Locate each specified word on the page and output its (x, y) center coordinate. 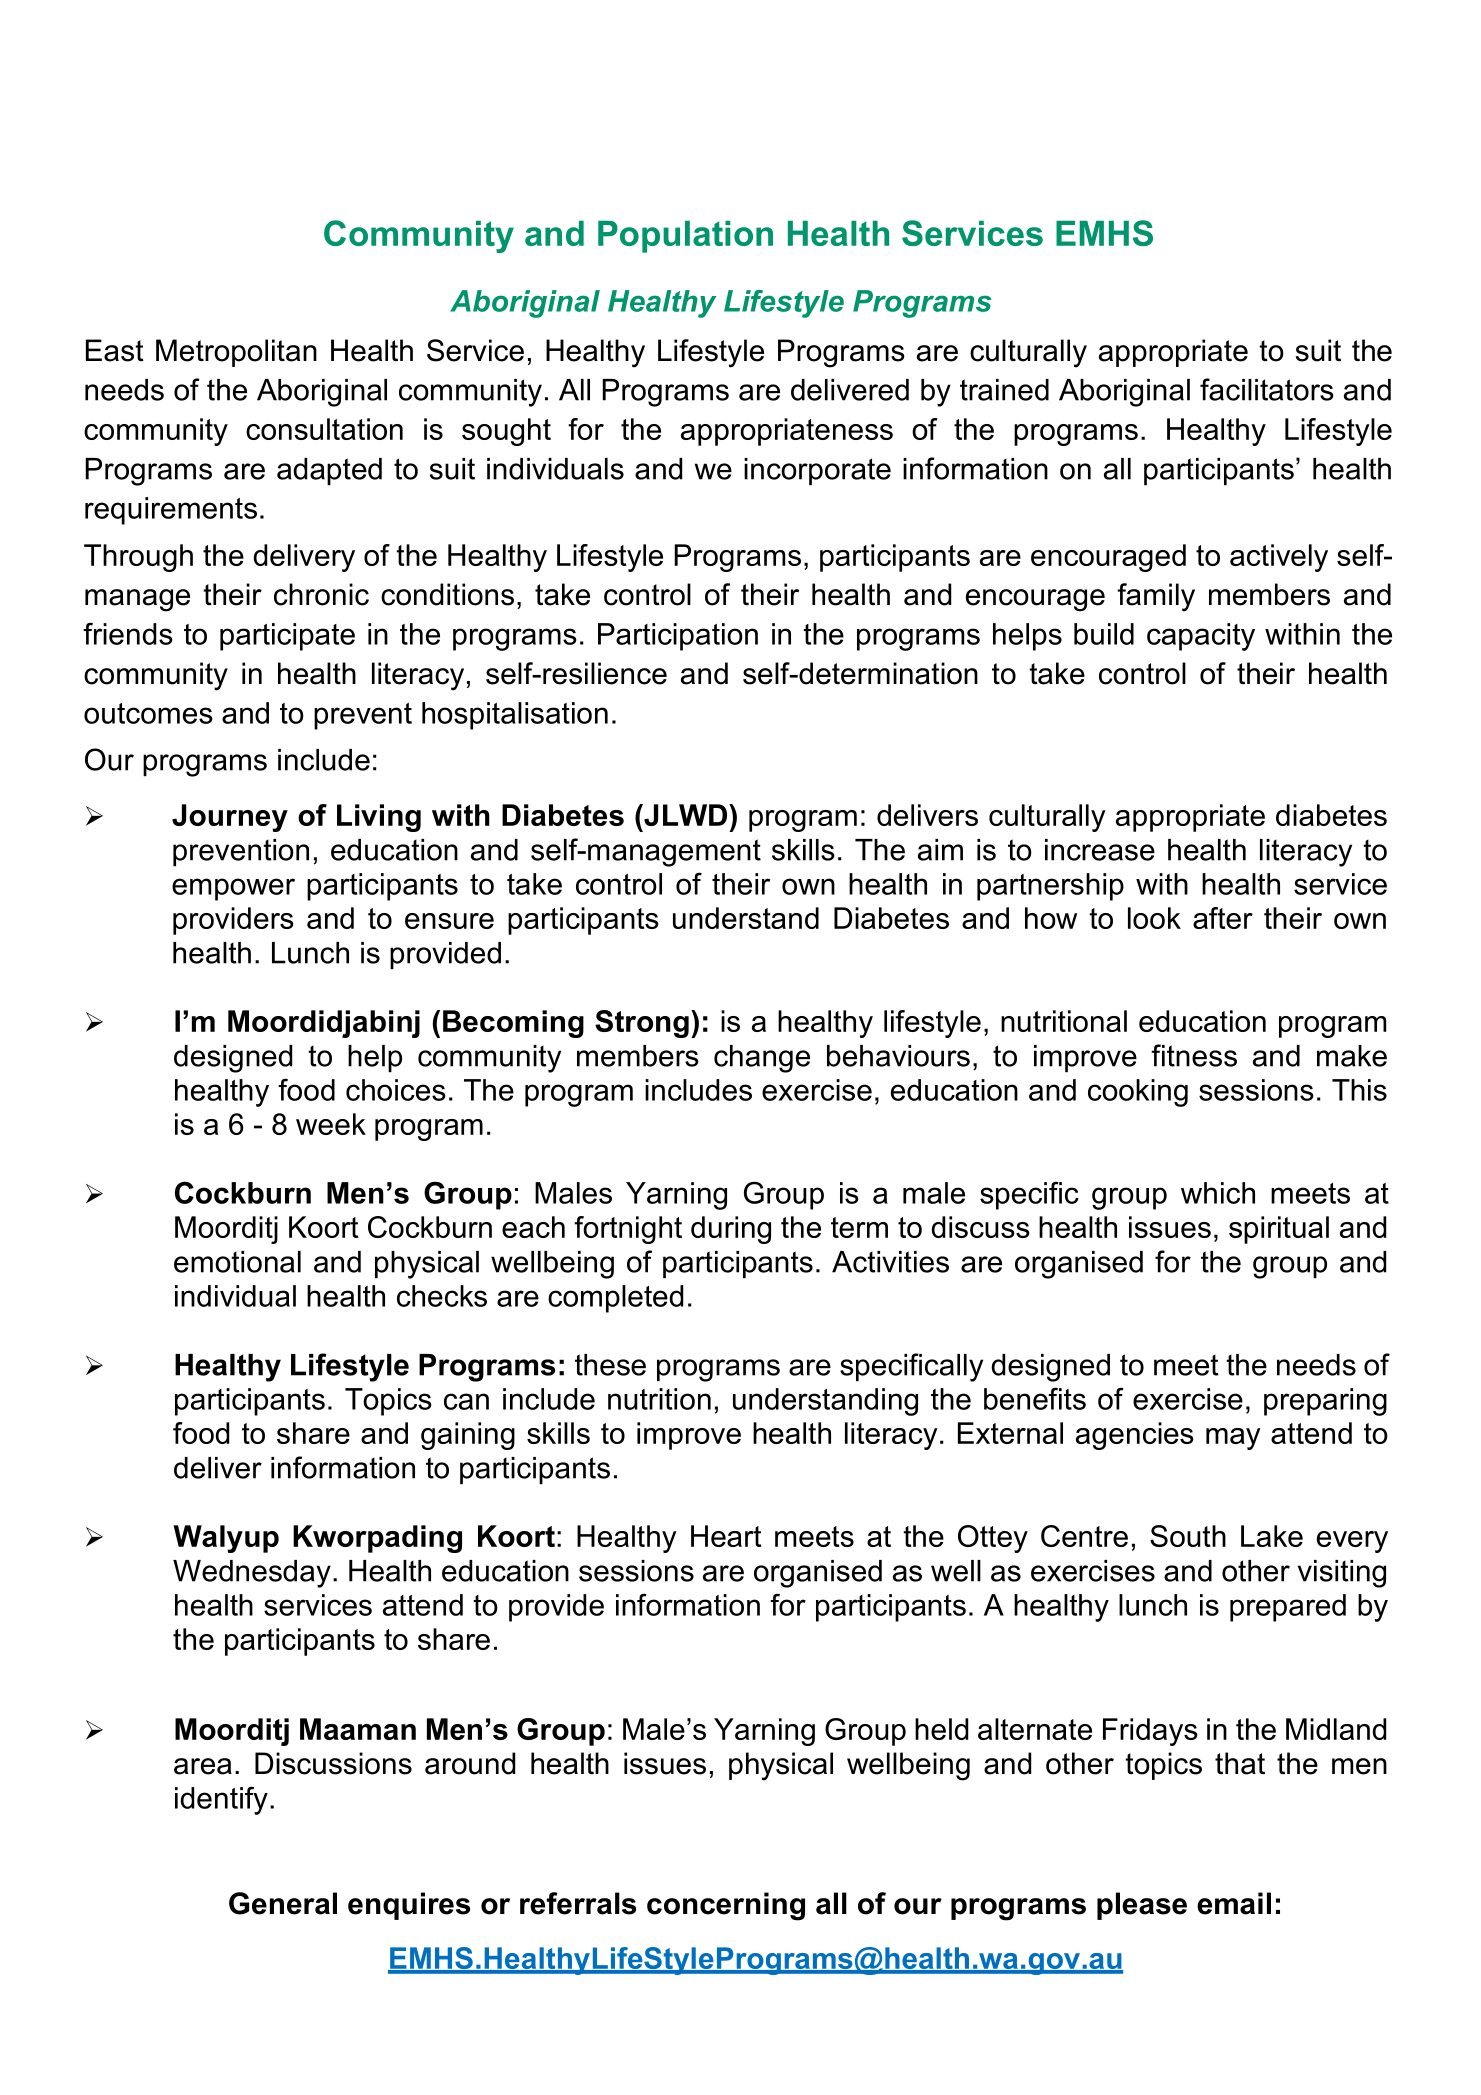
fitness (1194, 1055)
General (283, 1903)
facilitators (1267, 389)
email (1234, 1903)
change (762, 1059)
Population (685, 237)
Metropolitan (236, 353)
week (331, 1124)
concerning (726, 1906)
